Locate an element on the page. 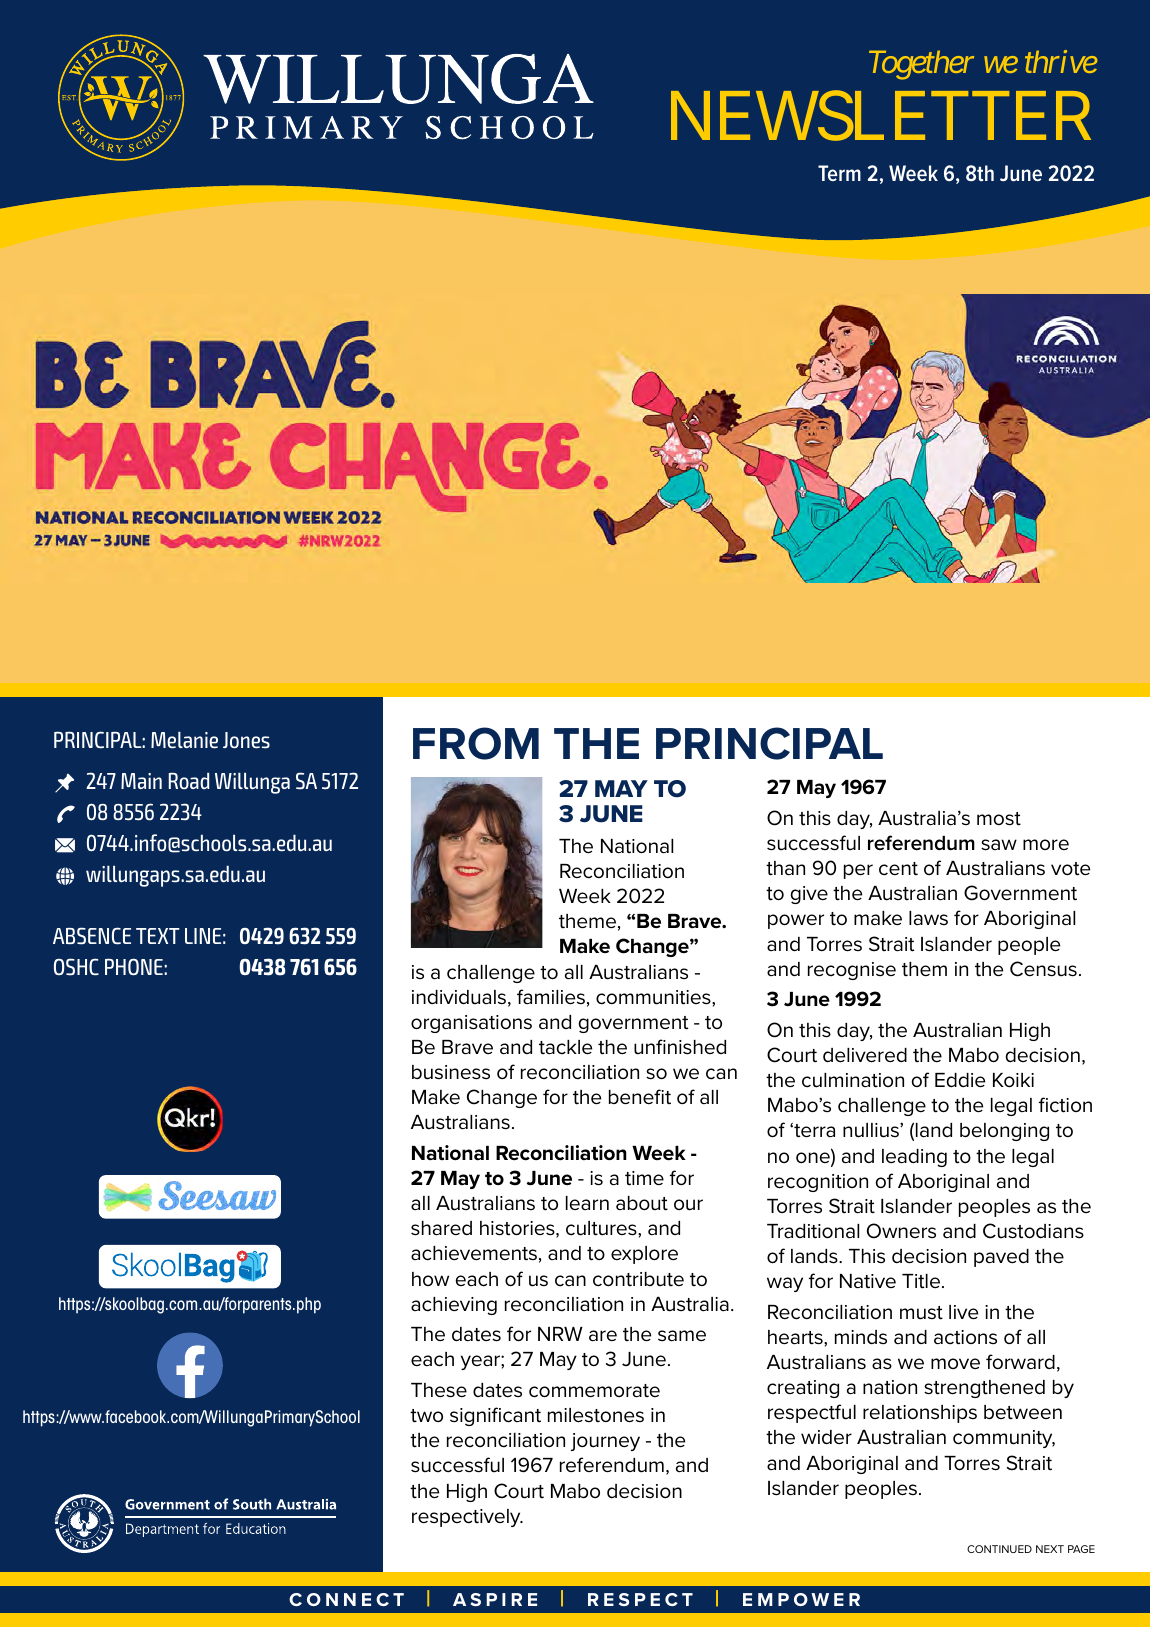  Together is located at coordinates (921, 65).
